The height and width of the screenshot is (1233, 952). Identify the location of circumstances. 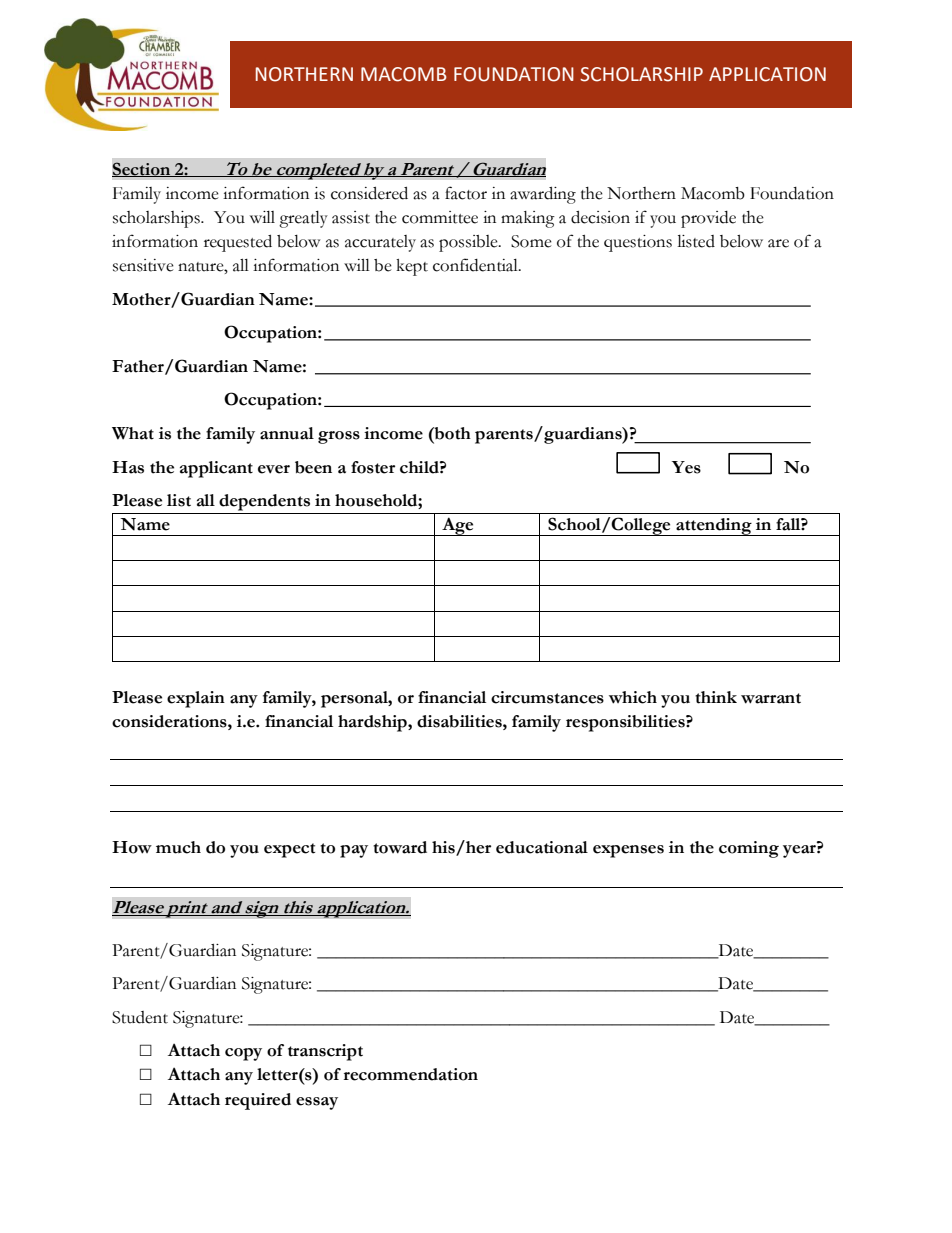
(547, 697).
